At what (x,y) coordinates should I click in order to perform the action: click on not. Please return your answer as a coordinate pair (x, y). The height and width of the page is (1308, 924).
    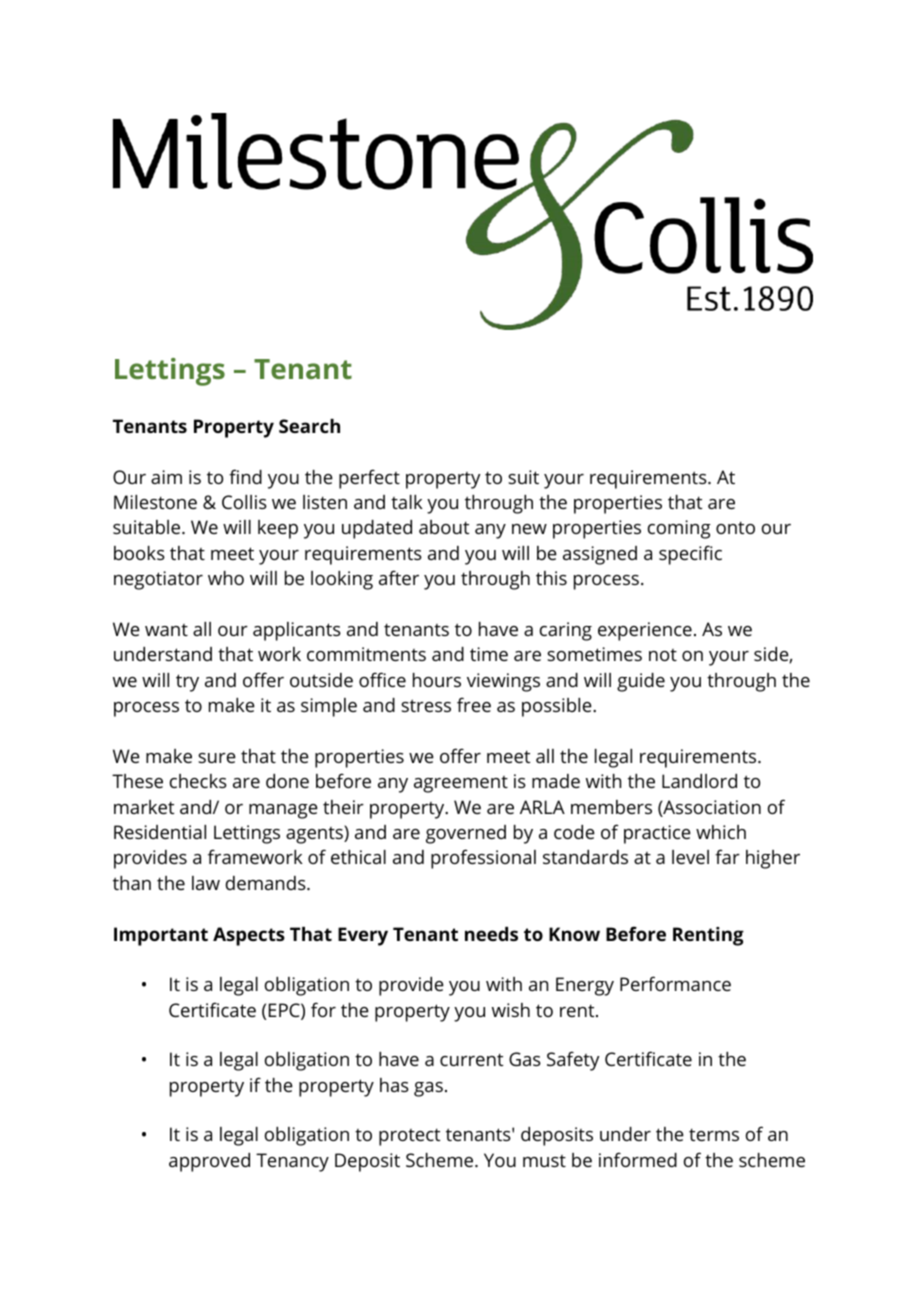
    Looking at the image, I should click on (663, 655).
